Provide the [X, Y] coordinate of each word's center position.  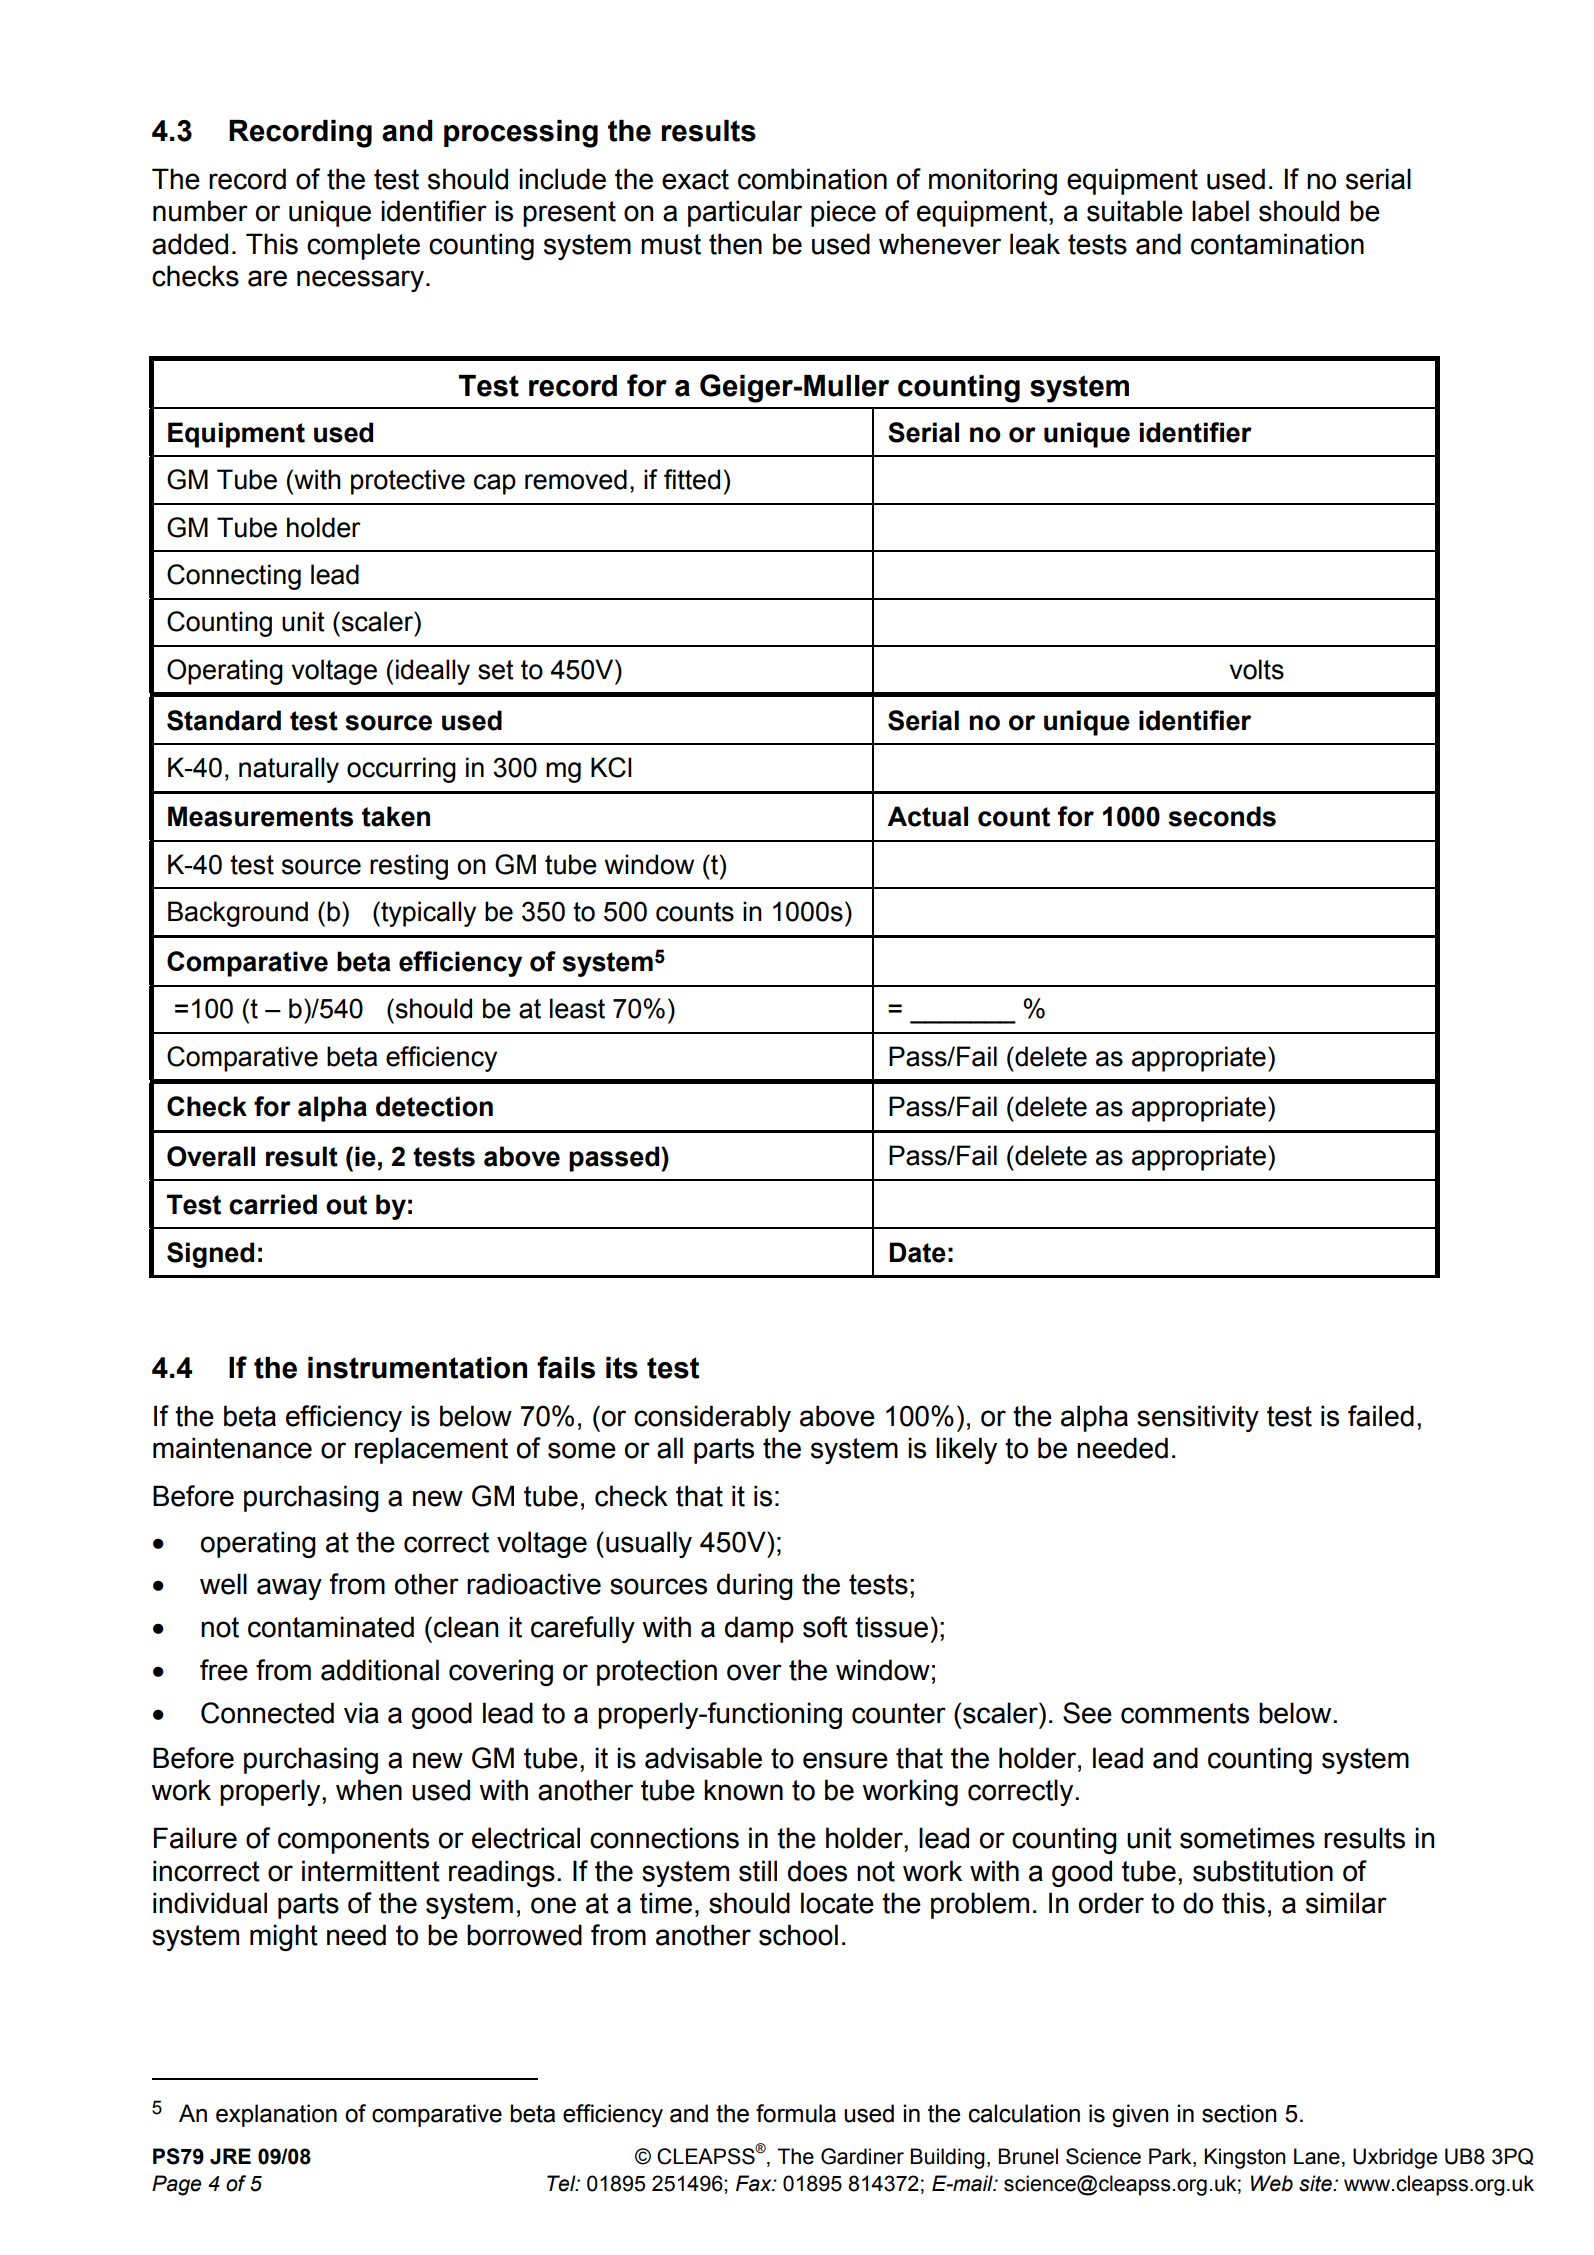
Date [918, 1252]
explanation [276, 2115]
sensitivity [1198, 1418]
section [1239, 2113]
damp [759, 1629]
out [346, 1205]
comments [1185, 1713]
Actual [927, 816]
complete [363, 246]
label [1220, 211]
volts [1257, 669]
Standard [224, 720]
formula [796, 2113]
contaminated [331, 1627]
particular [745, 213]
